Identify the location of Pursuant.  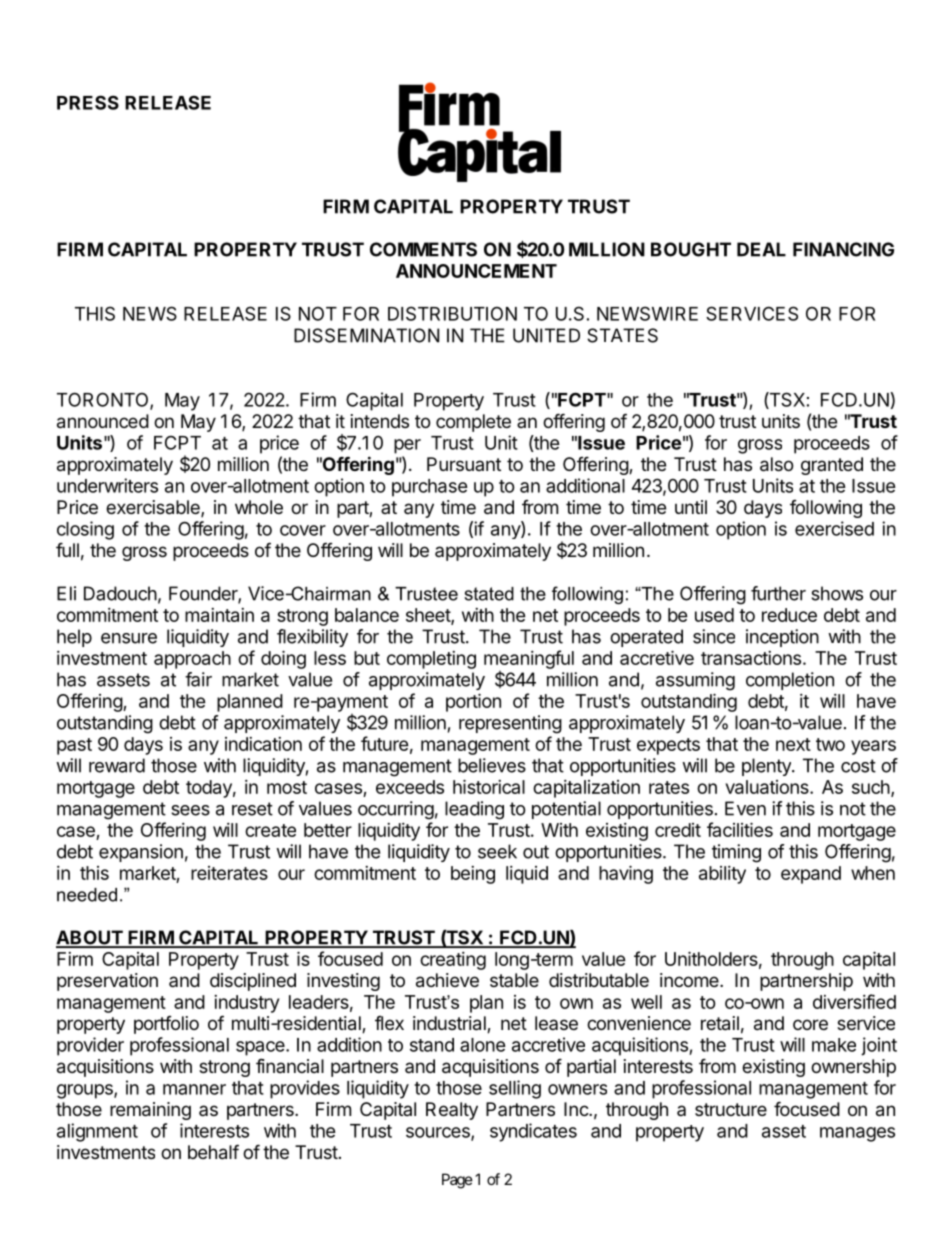
(464, 464).
